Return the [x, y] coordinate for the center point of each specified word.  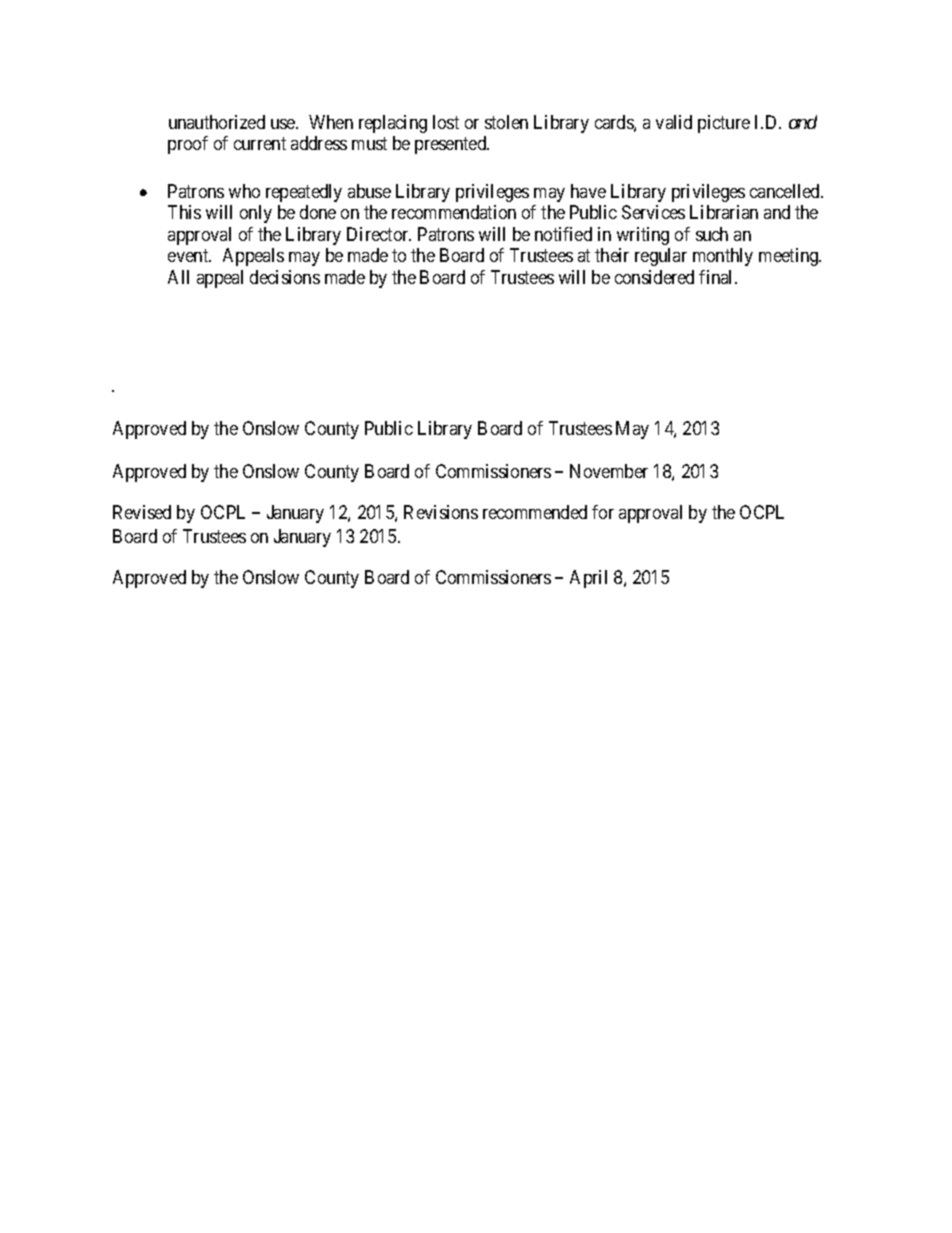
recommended [535, 512]
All [178, 277]
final [717, 277]
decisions [285, 277]
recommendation [454, 212]
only [256, 214]
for [603, 512]
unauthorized [217, 122]
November [609, 471]
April [588, 579]
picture [724, 124]
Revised [142, 512]
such [712, 234]
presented [452, 145]
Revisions [441, 512]
